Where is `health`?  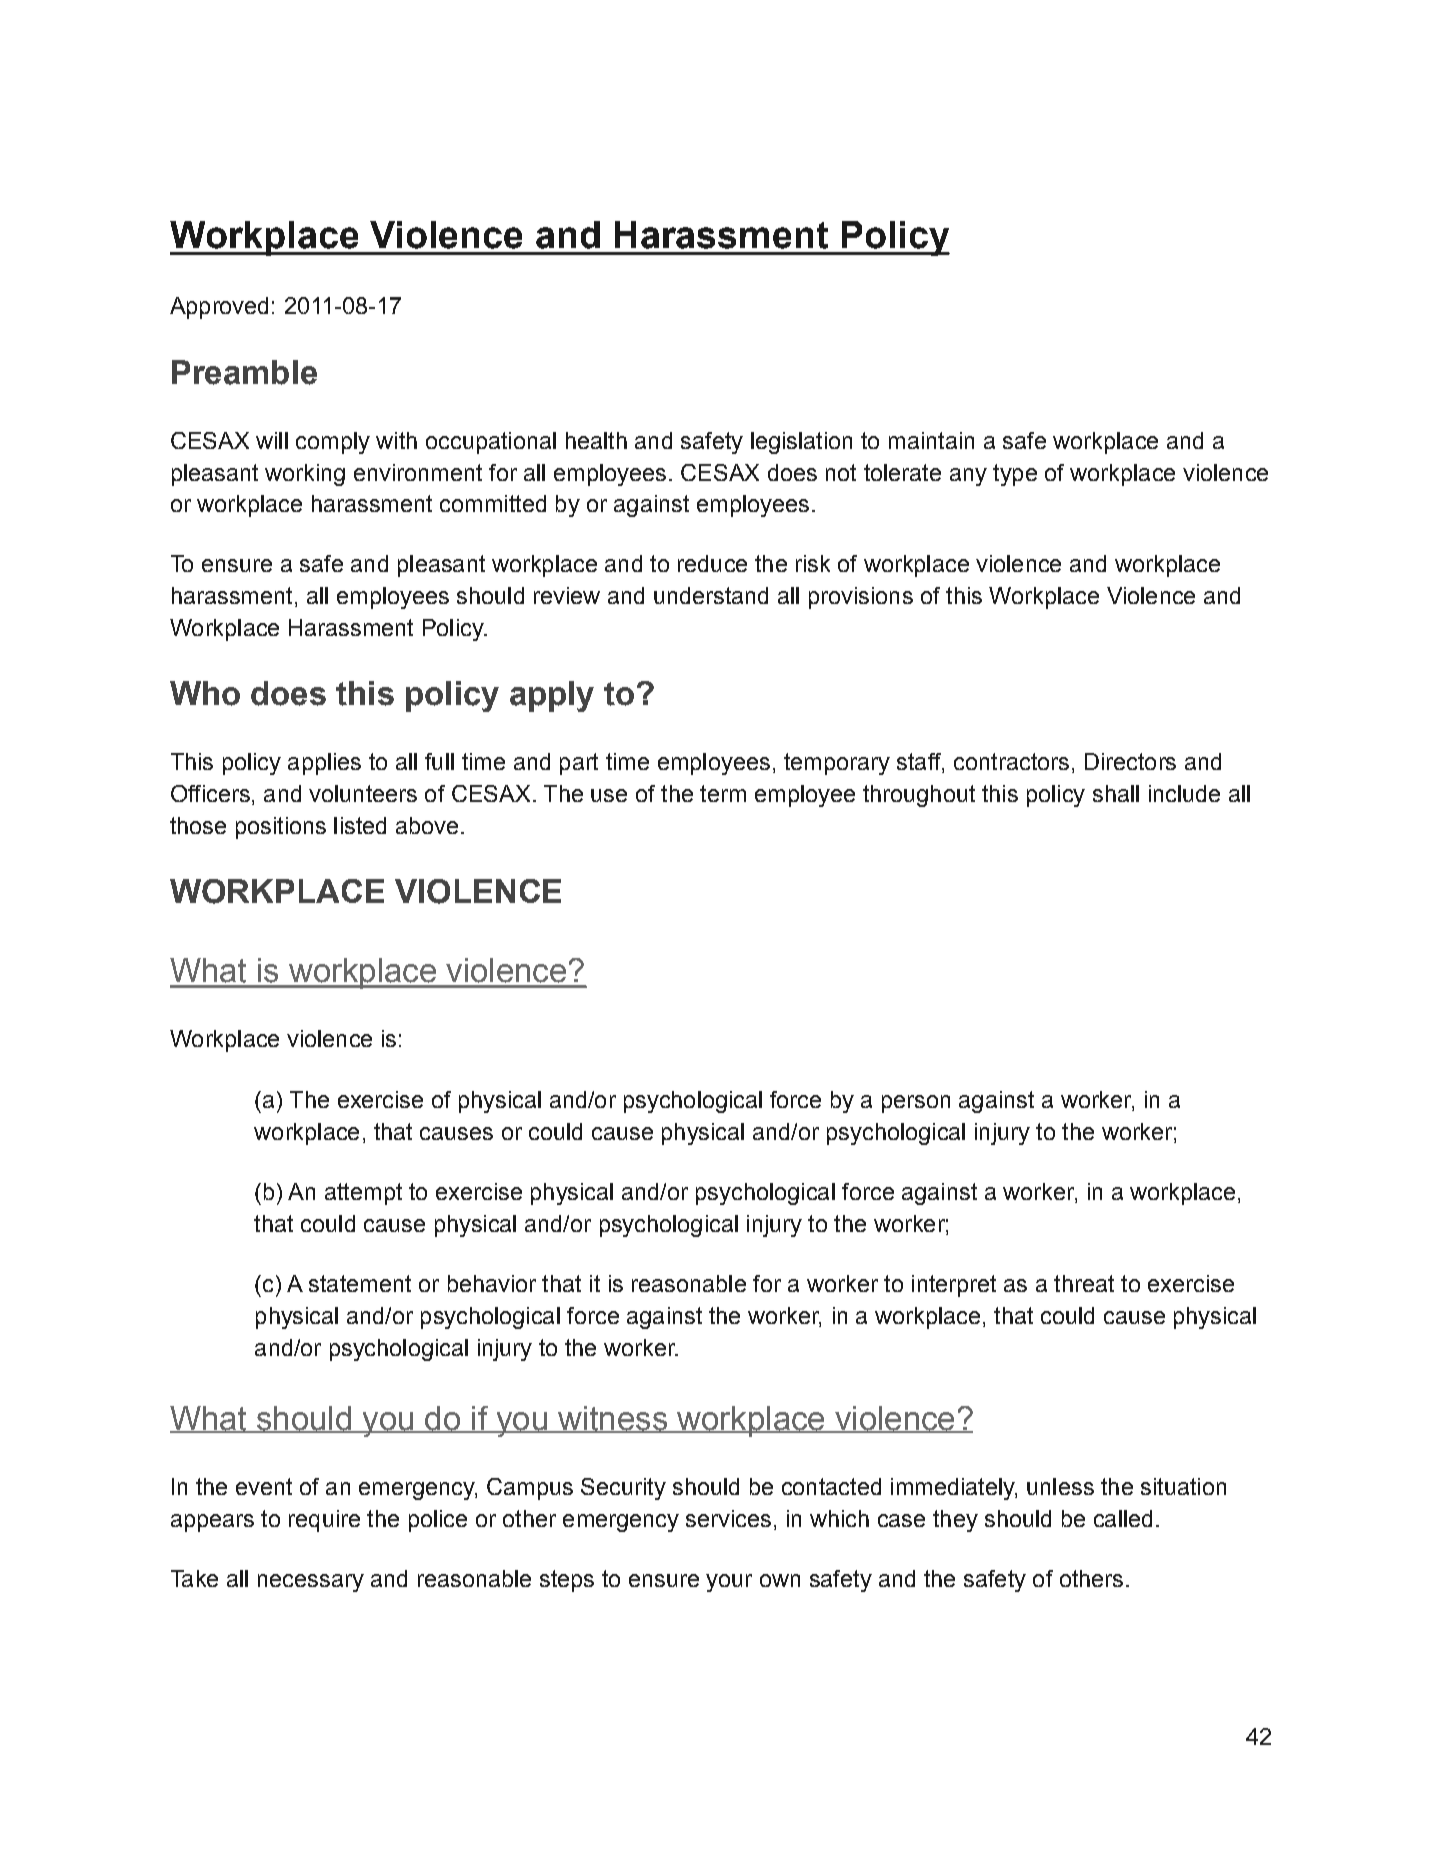 health is located at coordinates (596, 440).
